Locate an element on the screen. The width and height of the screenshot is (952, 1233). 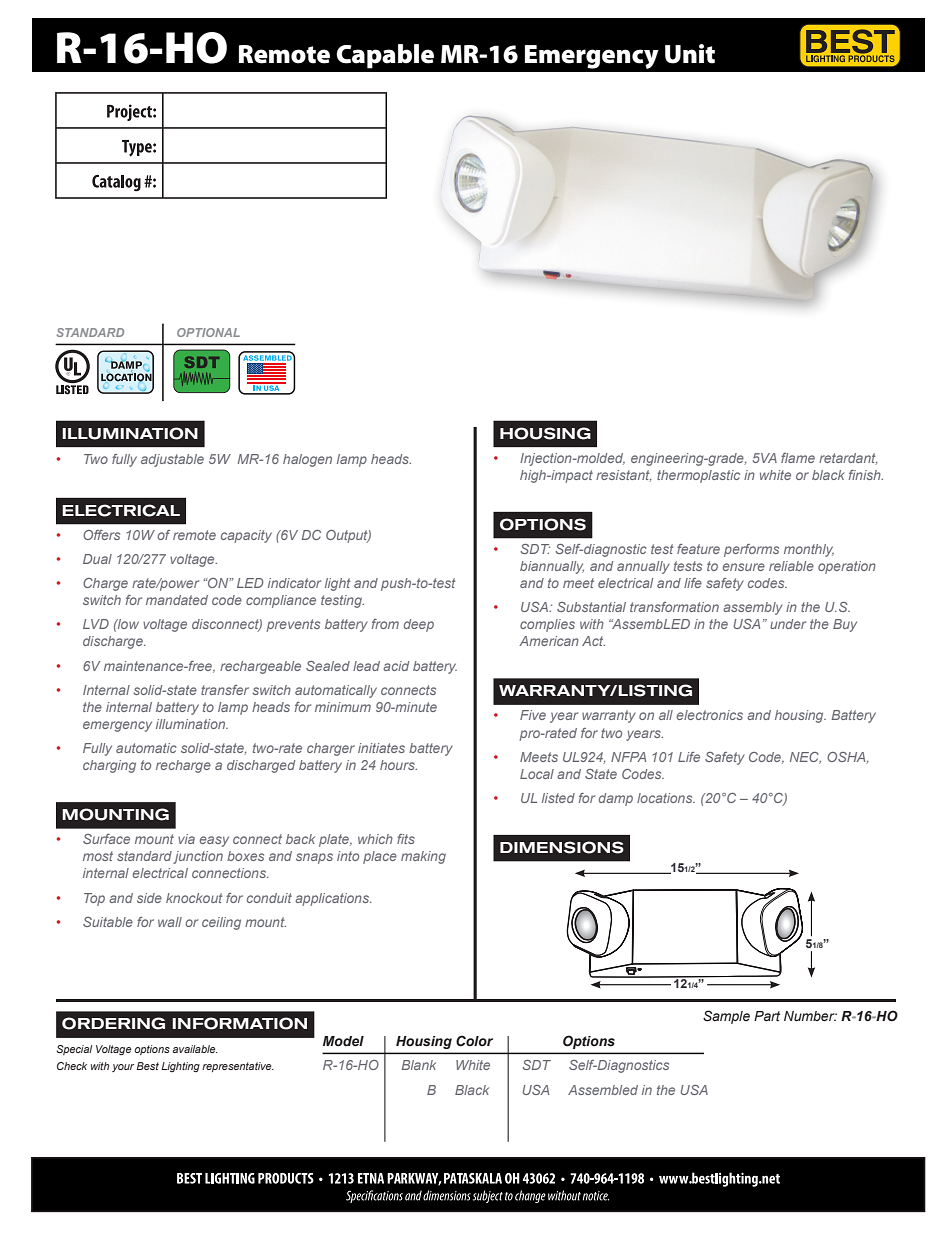
available is located at coordinates (195, 1049).
